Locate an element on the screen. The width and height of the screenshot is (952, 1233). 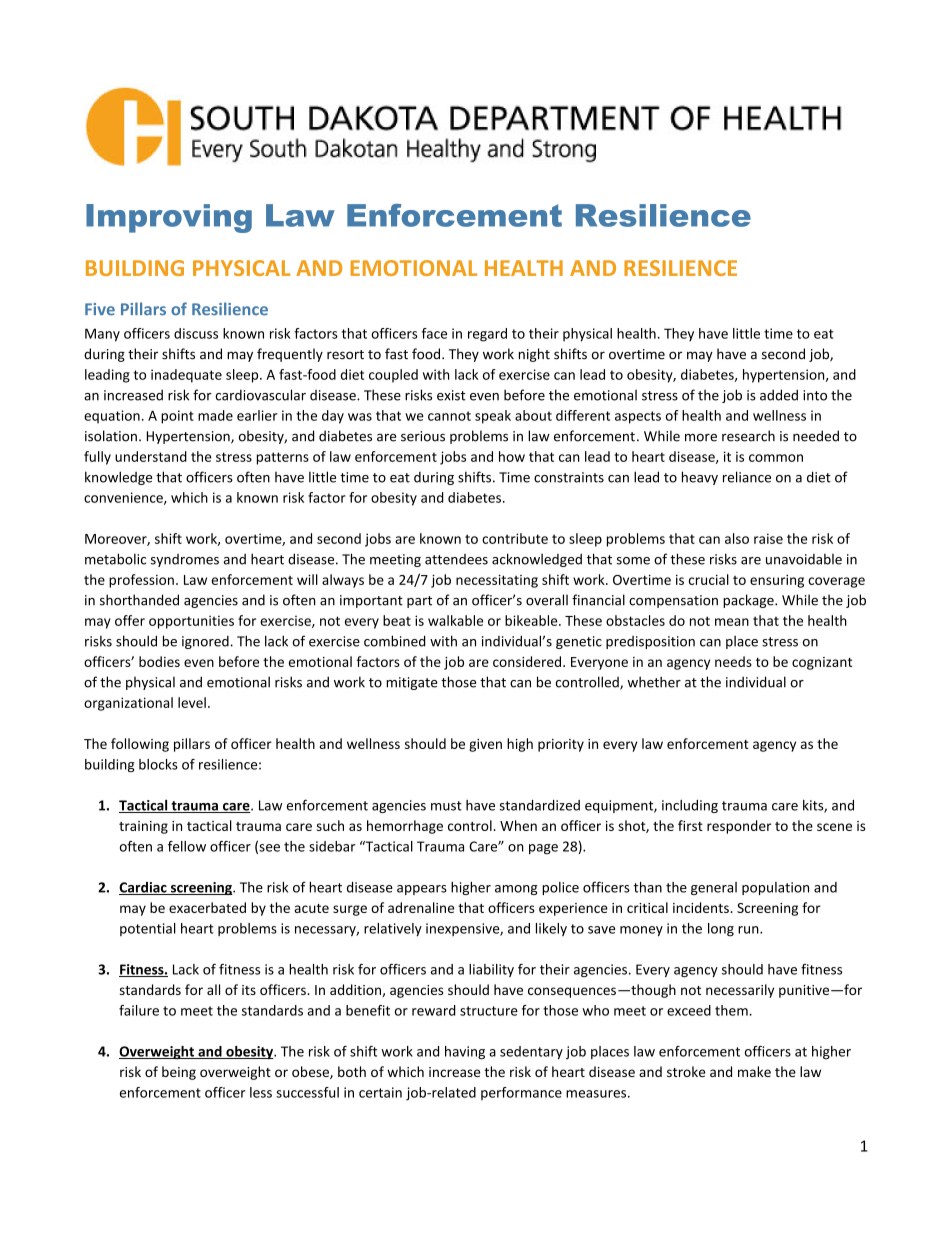
responder is located at coordinates (739, 827).
